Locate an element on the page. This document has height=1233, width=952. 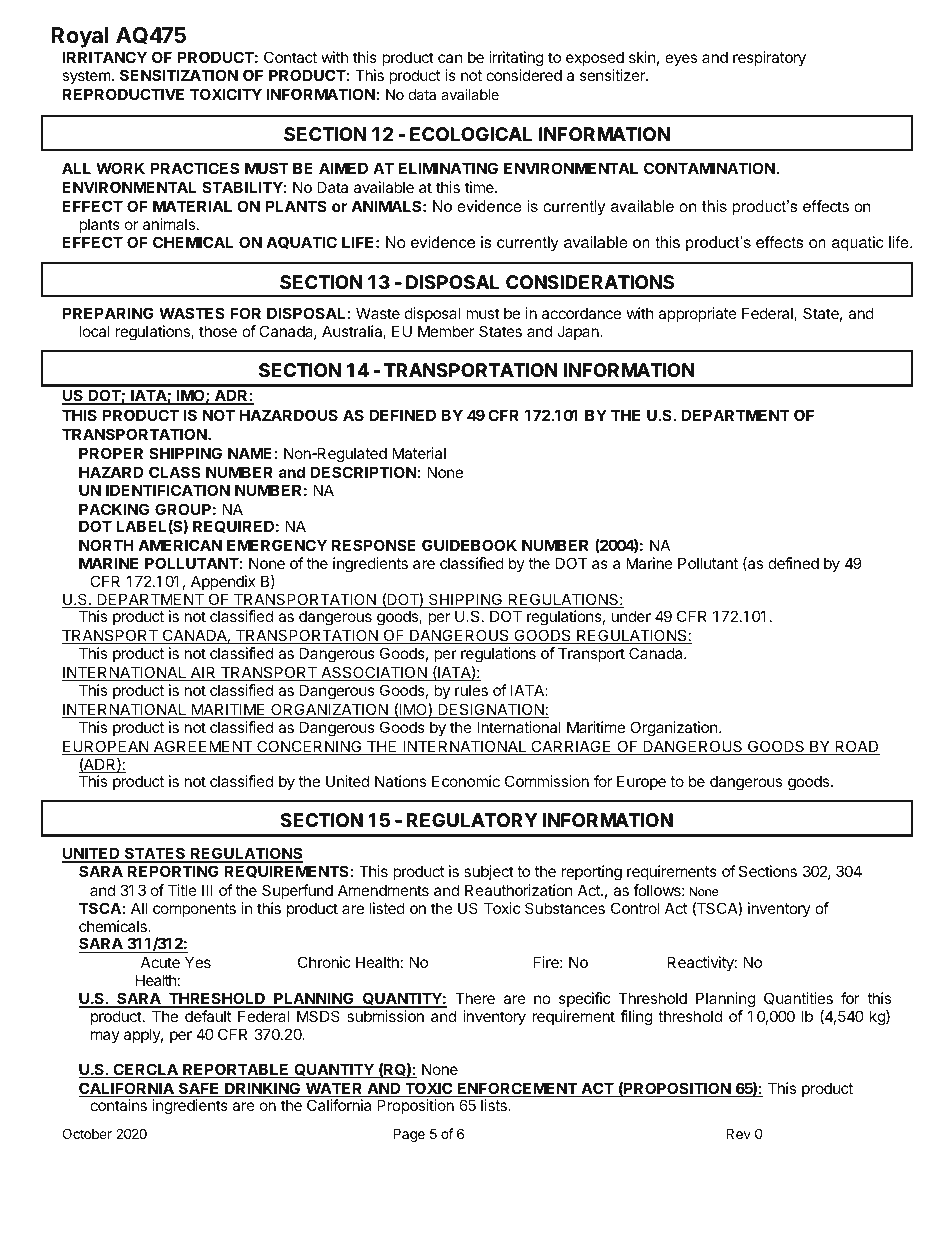
GUIDEBOOK is located at coordinates (469, 545).
